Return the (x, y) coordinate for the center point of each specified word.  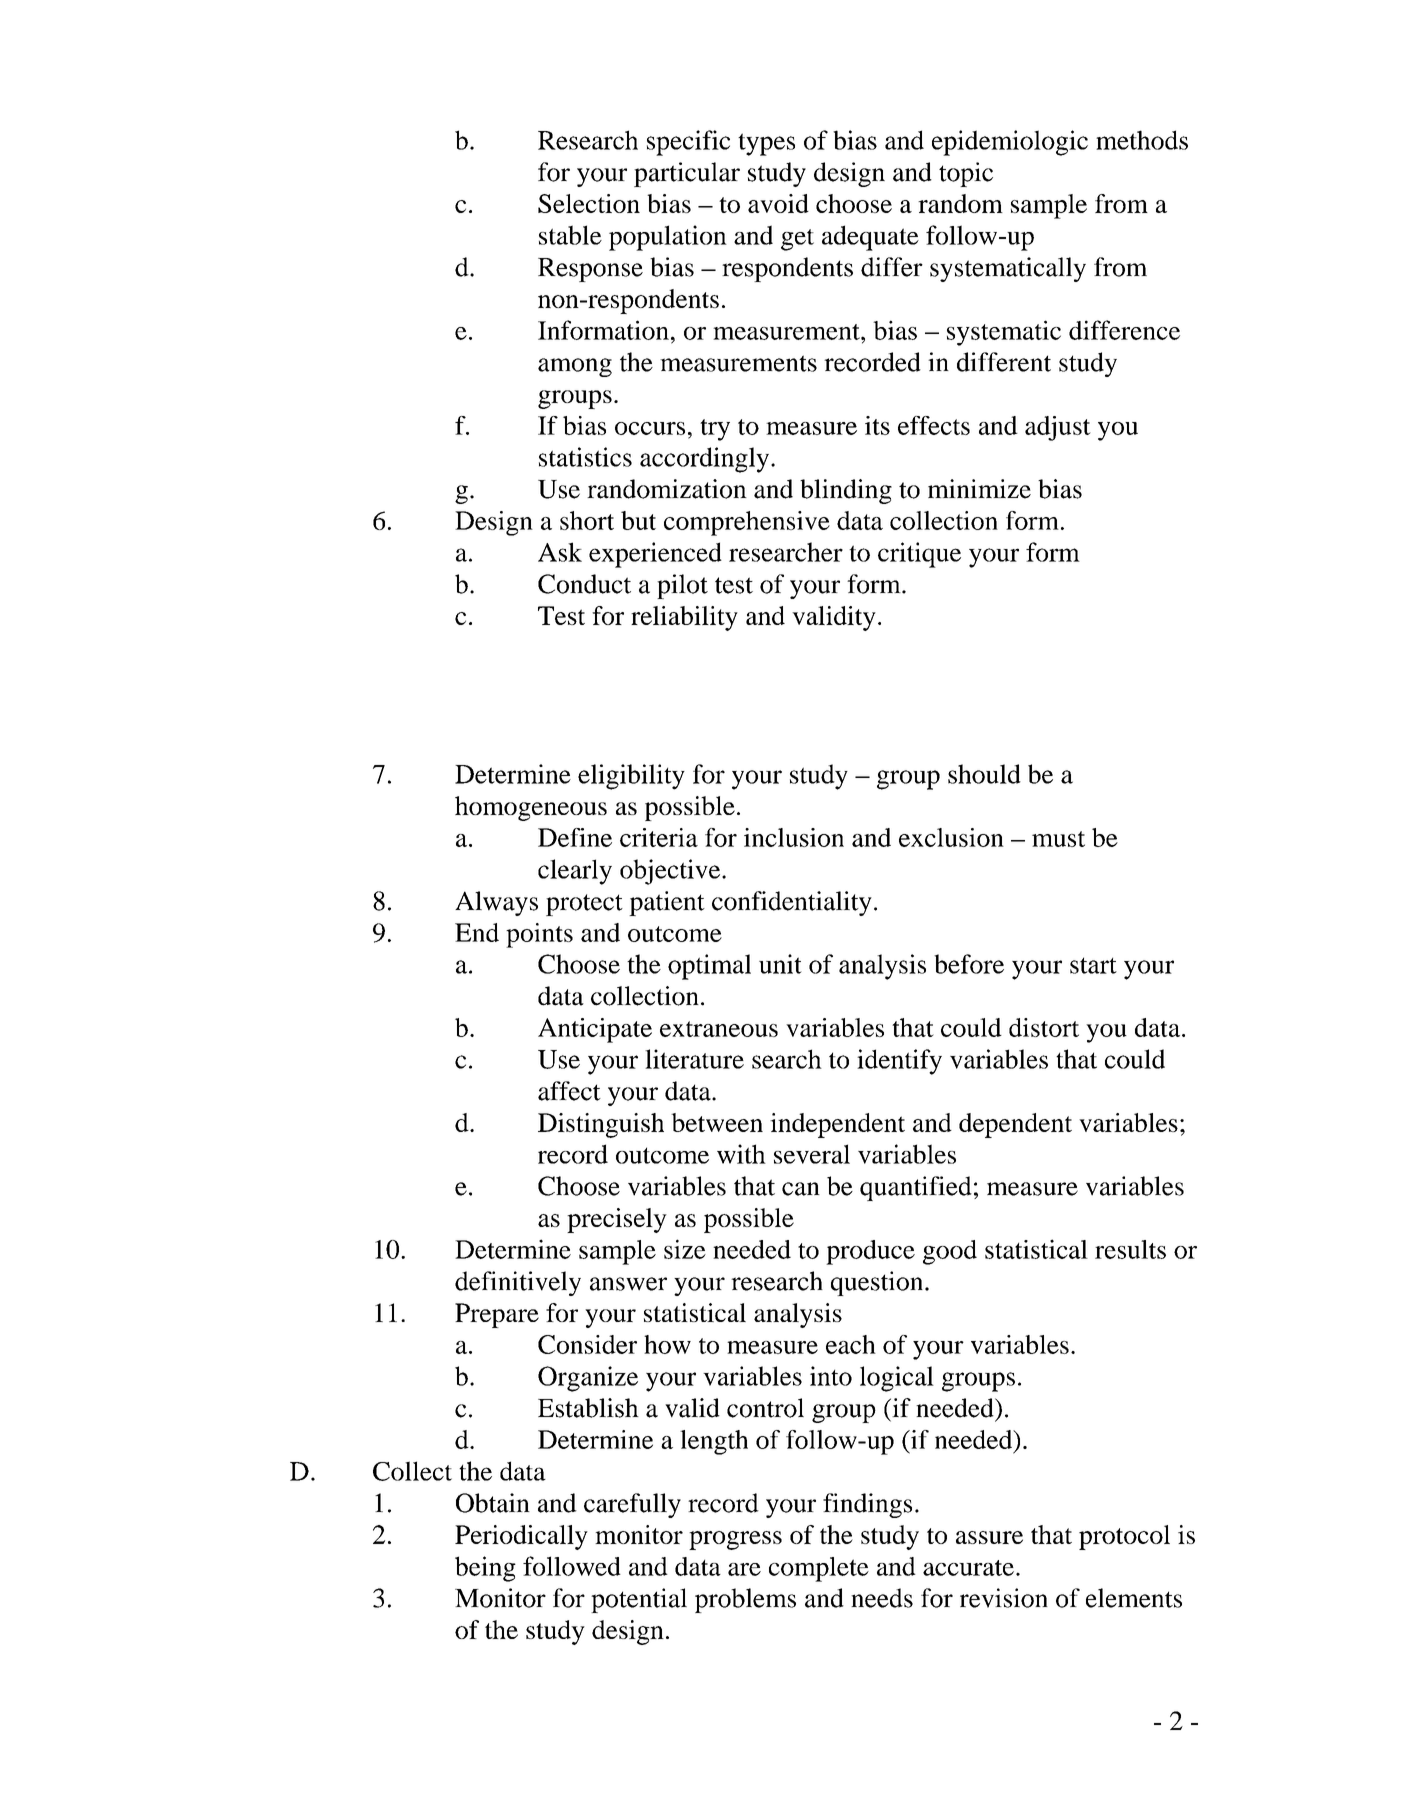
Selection (589, 203)
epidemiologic (1010, 143)
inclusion (794, 837)
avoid (778, 203)
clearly (575, 872)
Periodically (521, 1537)
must (1058, 839)
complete (819, 1569)
